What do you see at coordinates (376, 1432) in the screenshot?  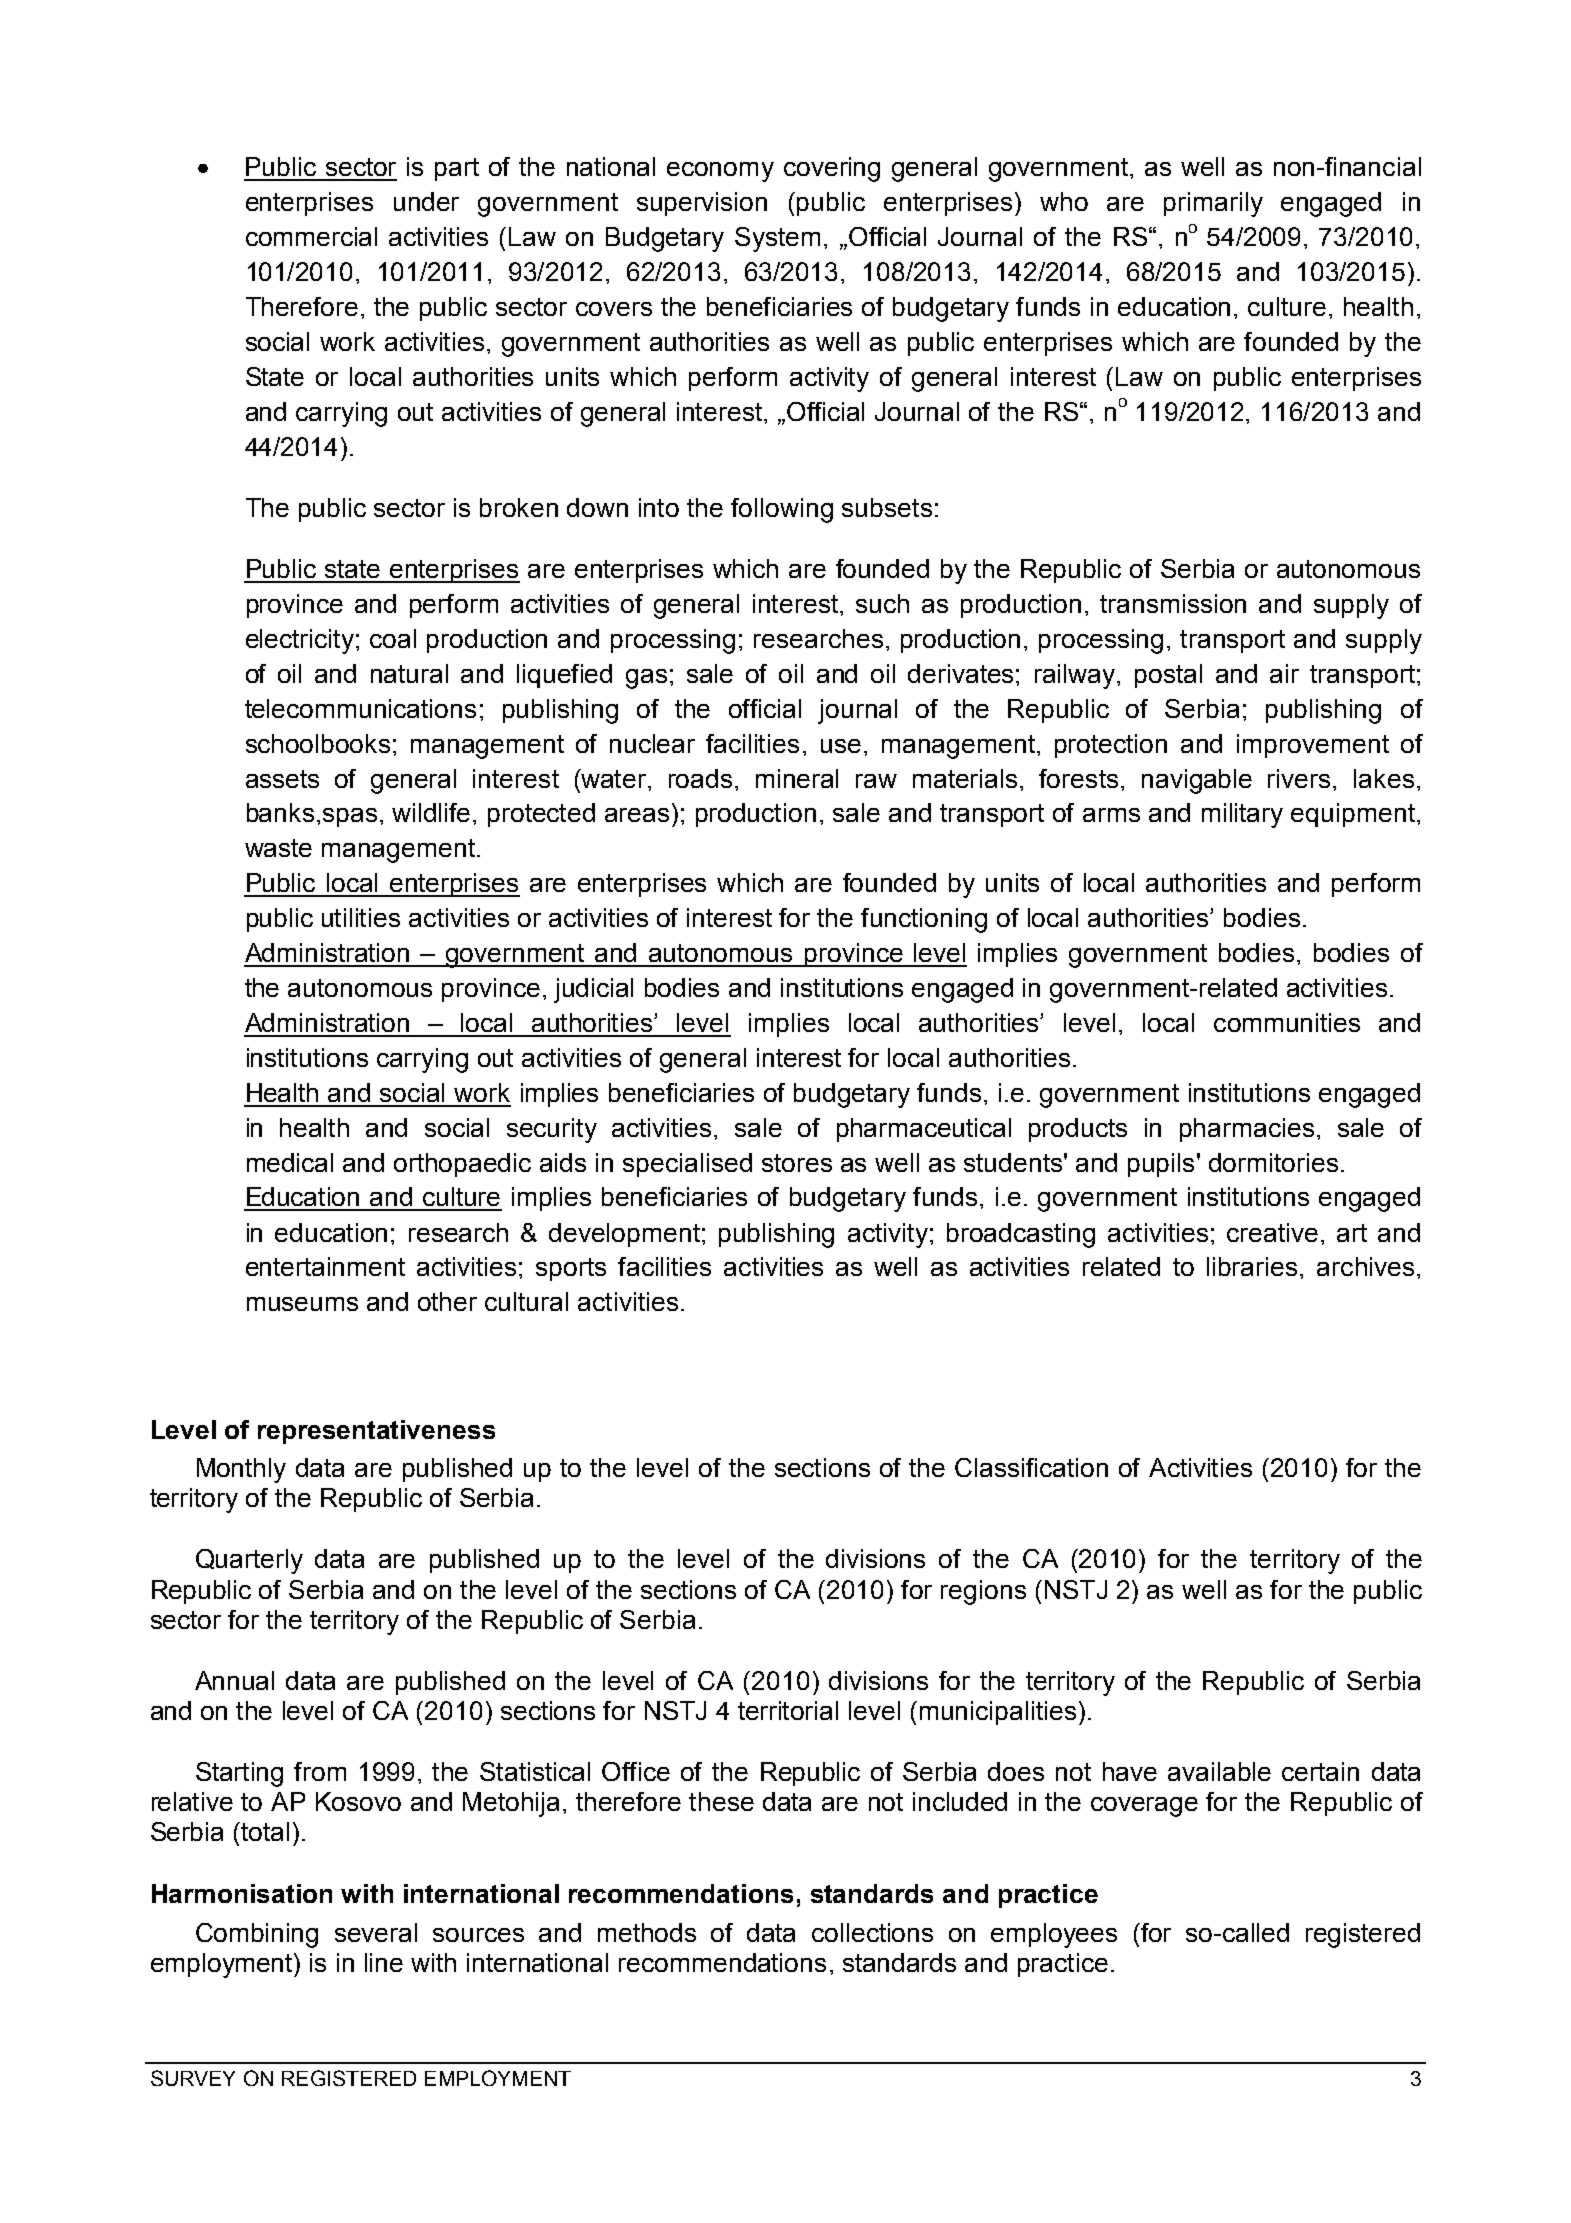 I see `representativeness` at bounding box center [376, 1432].
